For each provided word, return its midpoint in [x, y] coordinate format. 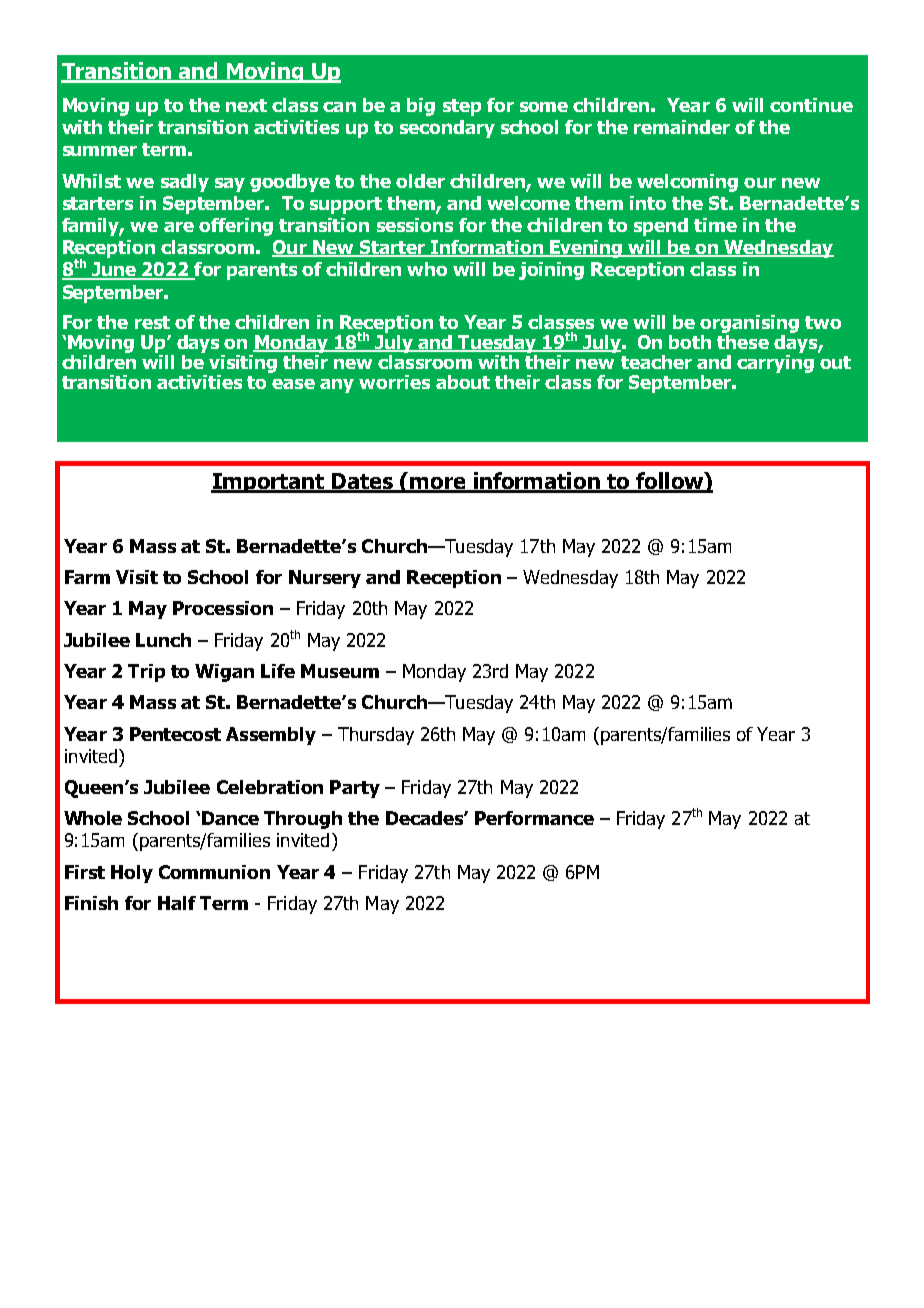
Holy [132, 874]
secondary [447, 129]
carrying [775, 362]
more [438, 484]
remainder [682, 127]
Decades [425, 818]
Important [269, 483]
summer [100, 151]
